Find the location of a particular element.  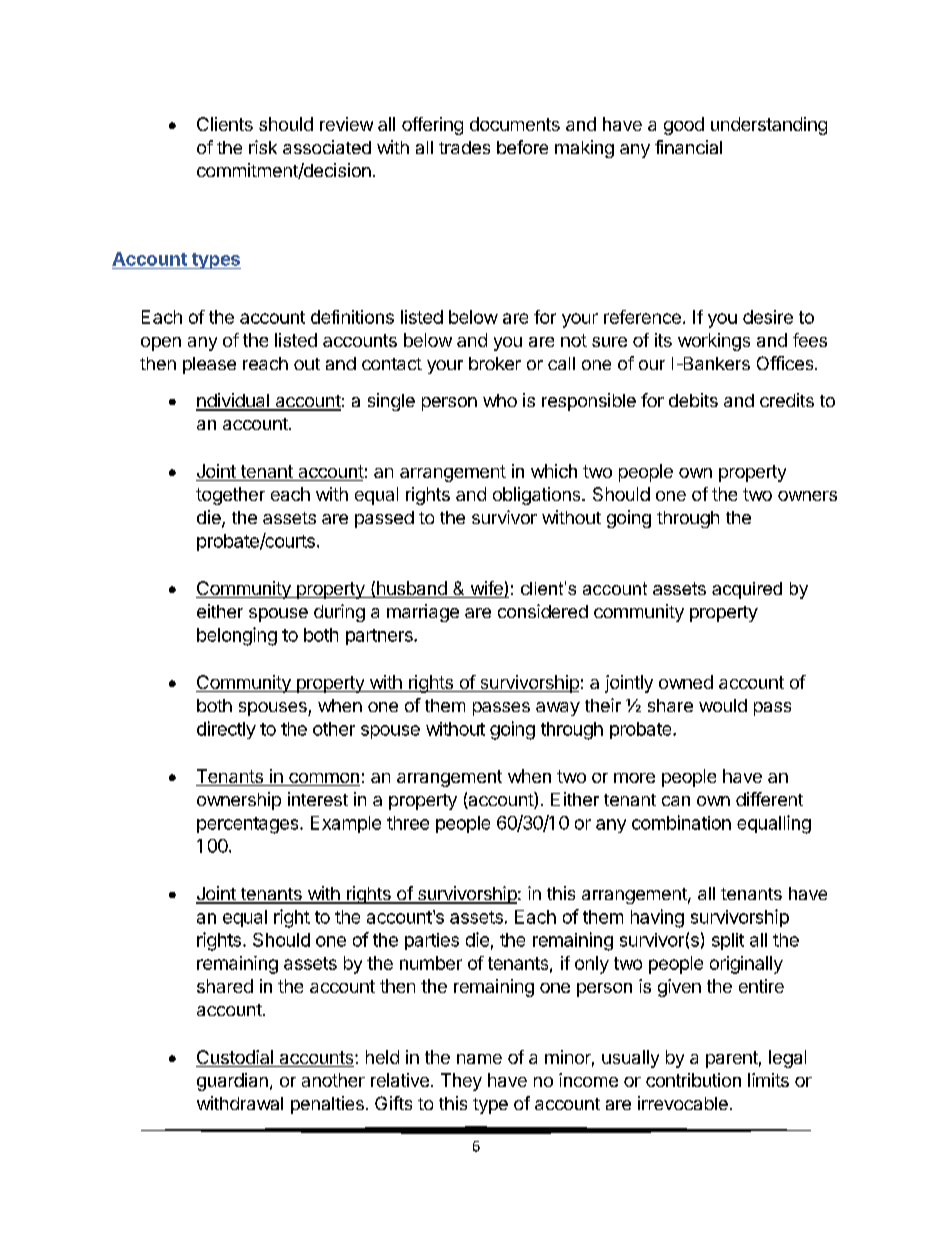

risk is located at coordinates (263, 147).
